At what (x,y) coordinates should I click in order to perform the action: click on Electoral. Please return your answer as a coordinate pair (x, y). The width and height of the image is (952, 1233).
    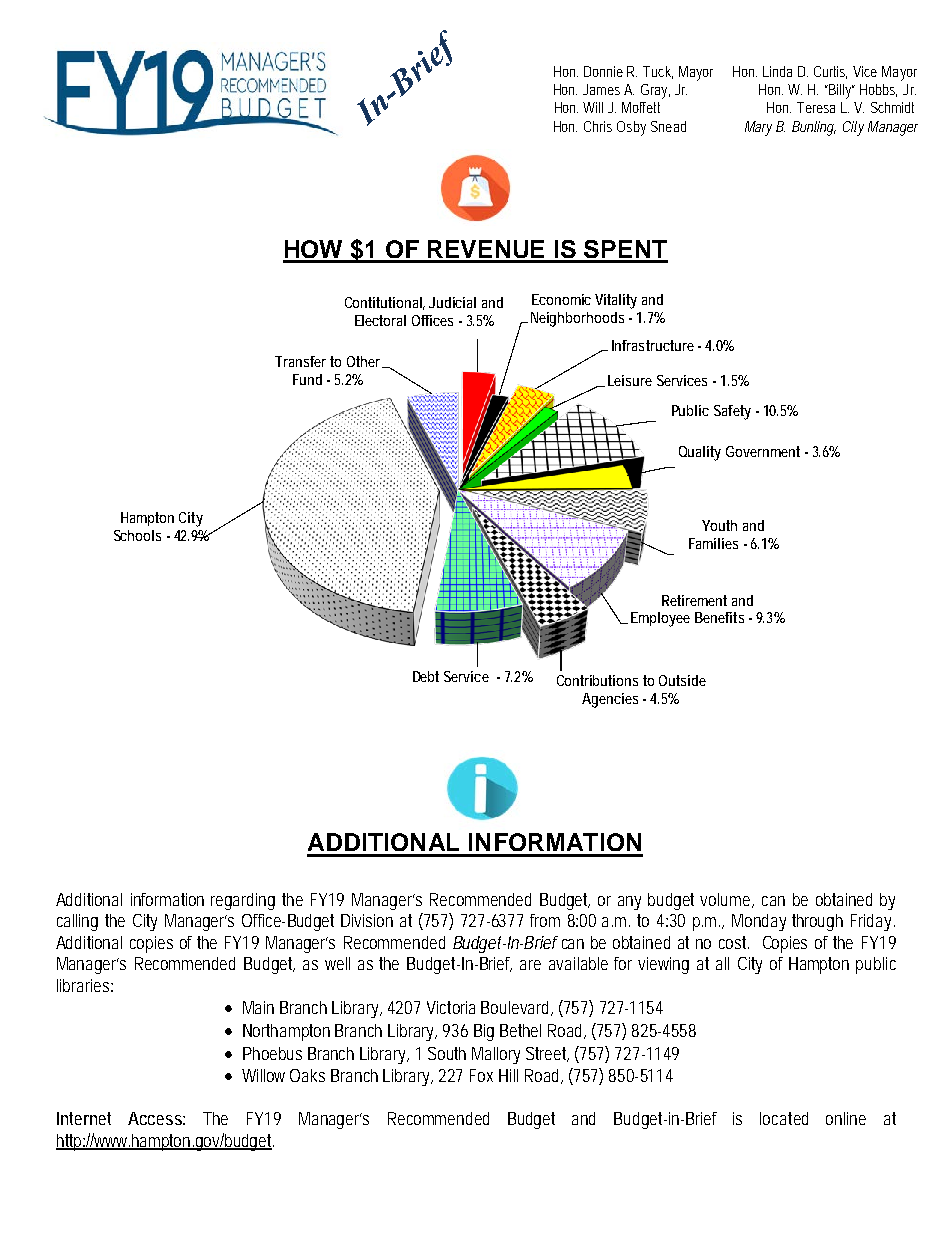
    Looking at the image, I should click on (380, 320).
